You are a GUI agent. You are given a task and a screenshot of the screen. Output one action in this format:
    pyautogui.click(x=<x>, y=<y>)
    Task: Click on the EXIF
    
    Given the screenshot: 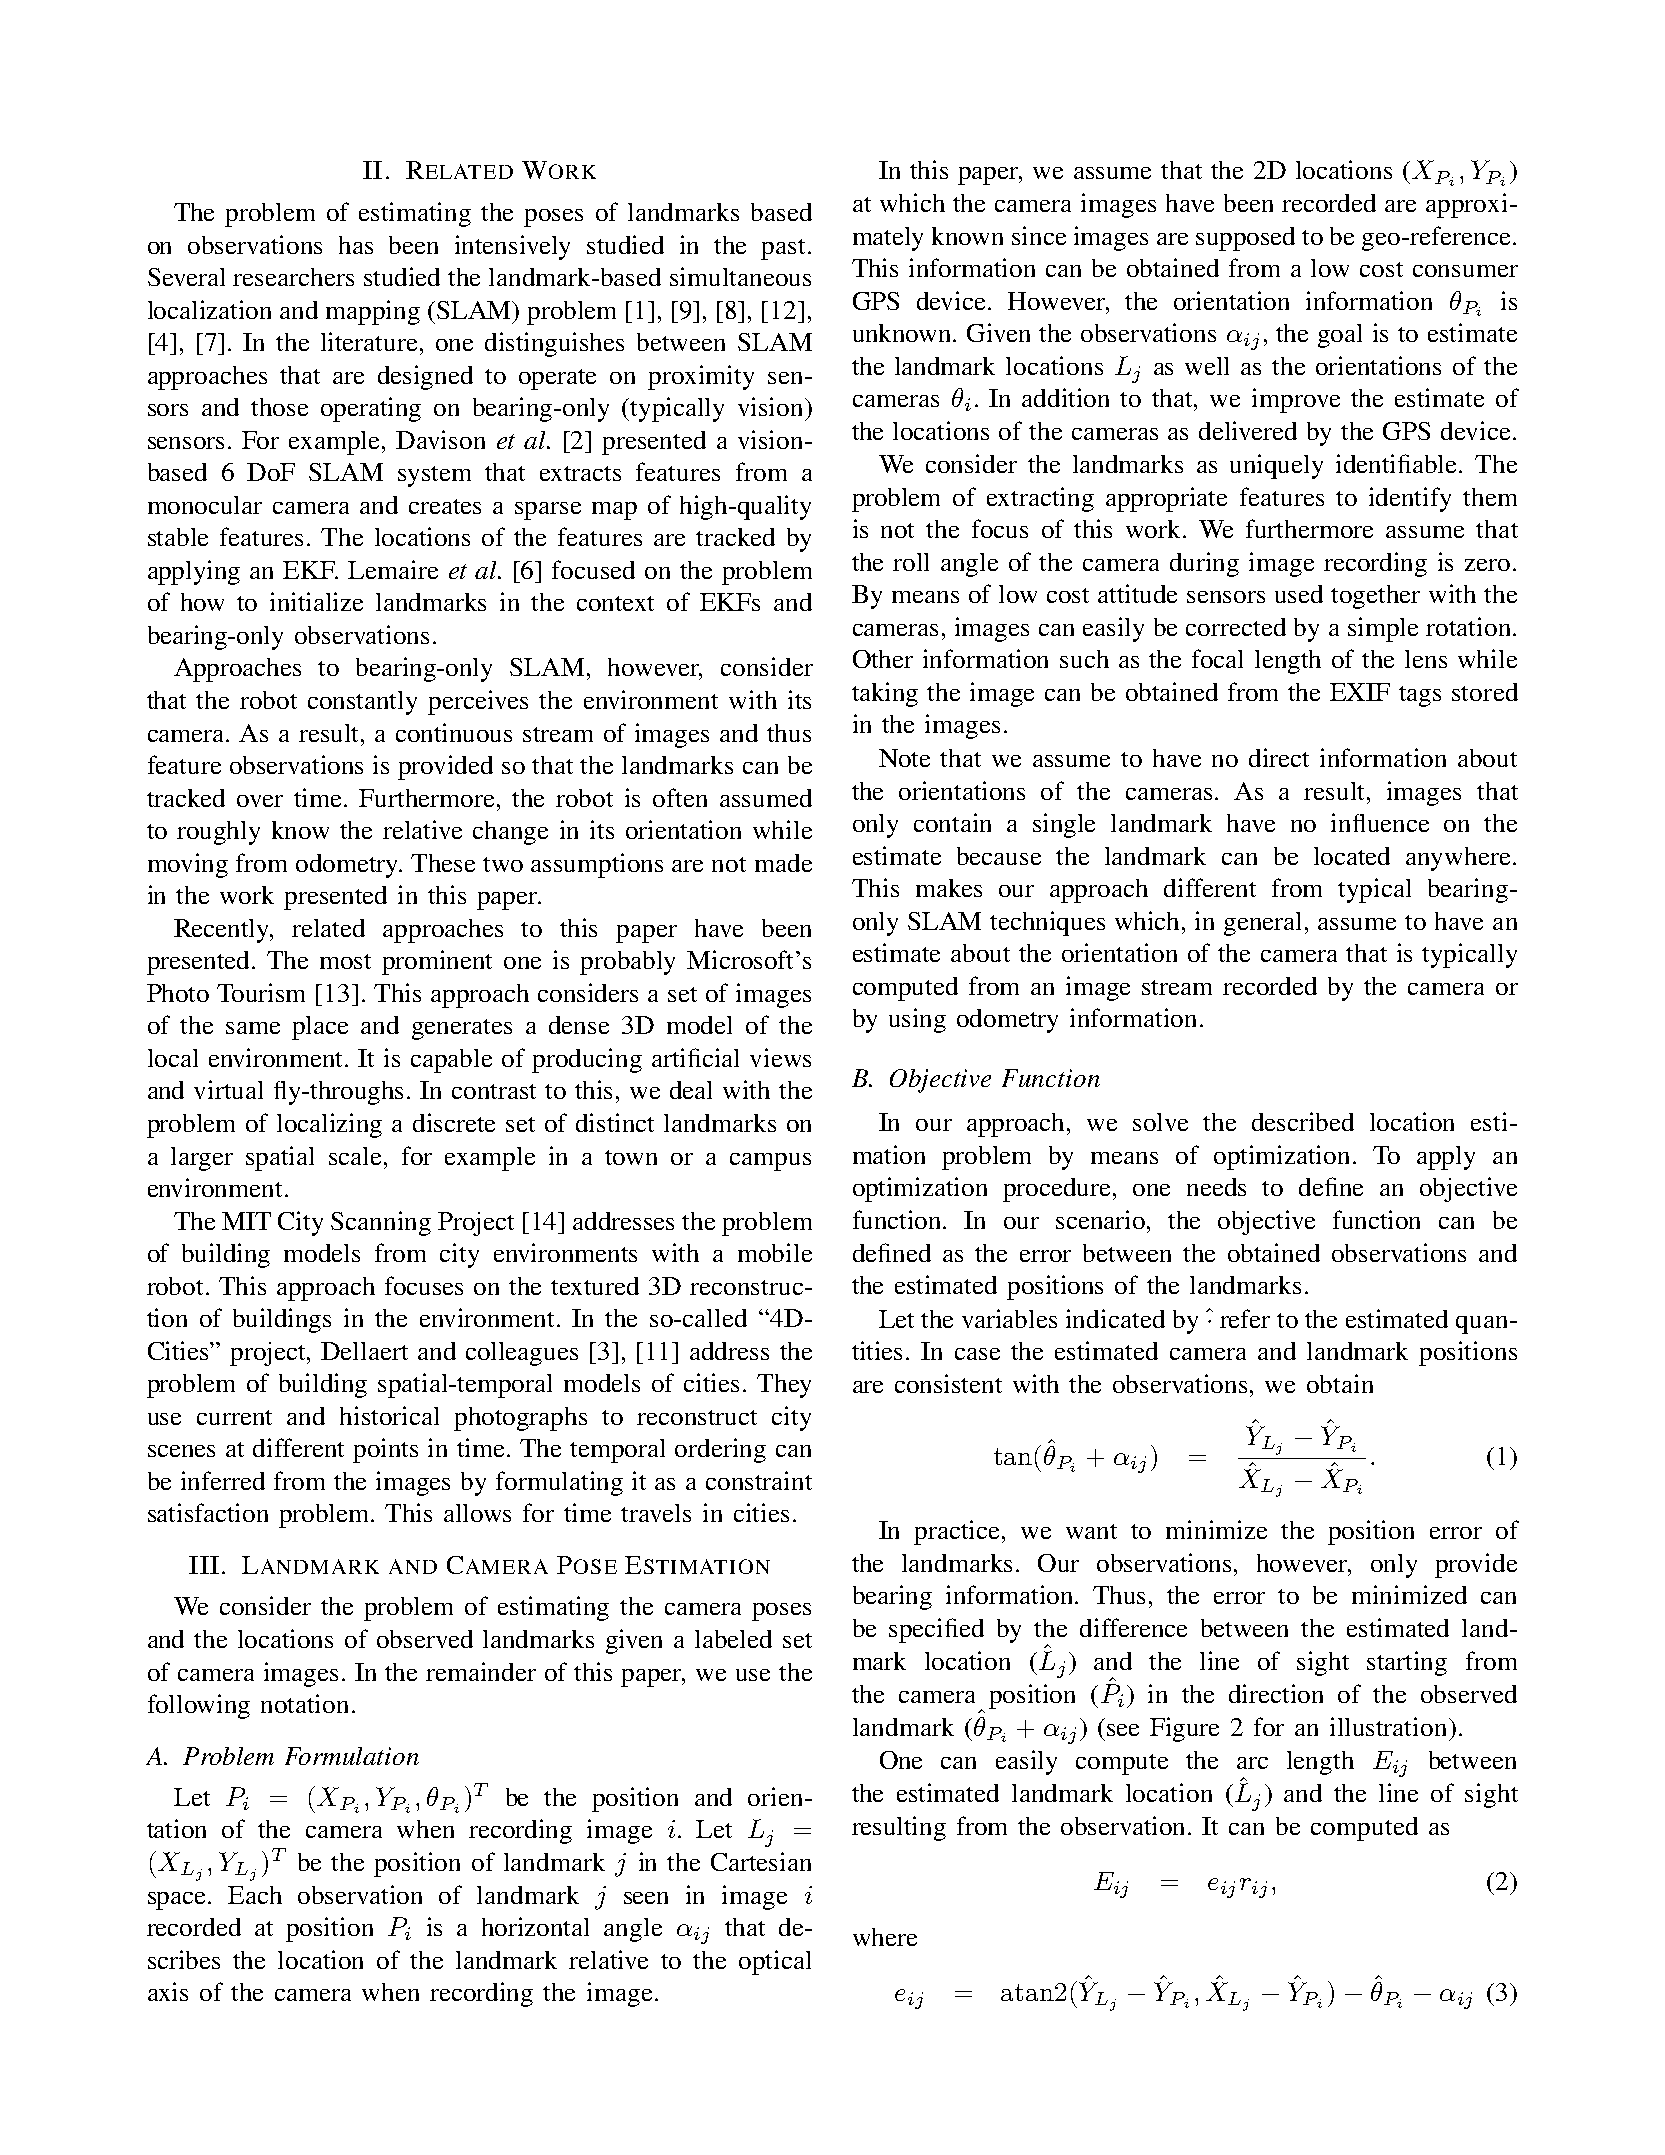 What is the action you would take?
    pyautogui.click(x=1360, y=692)
